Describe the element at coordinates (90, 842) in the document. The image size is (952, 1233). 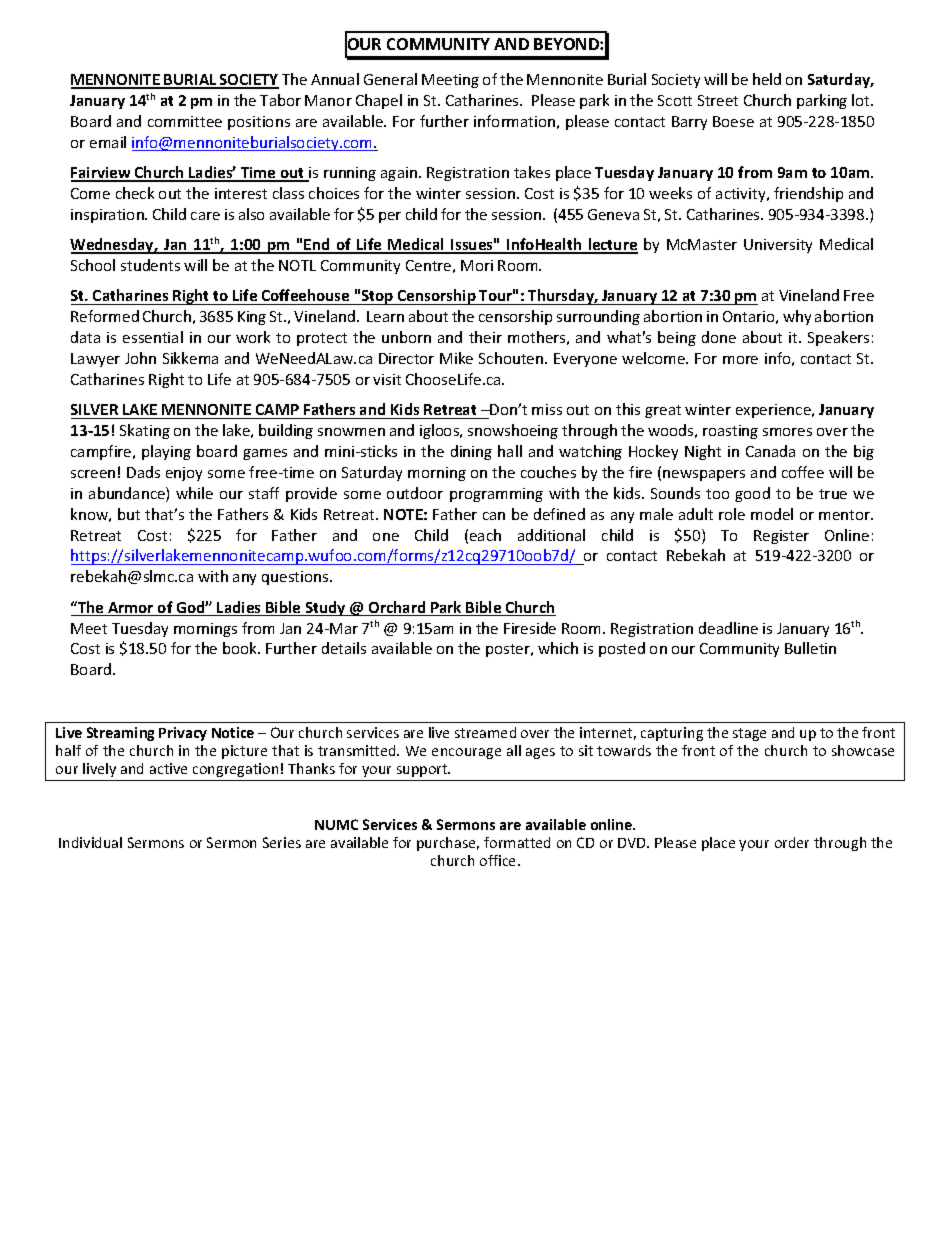
I see `Individual` at that location.
